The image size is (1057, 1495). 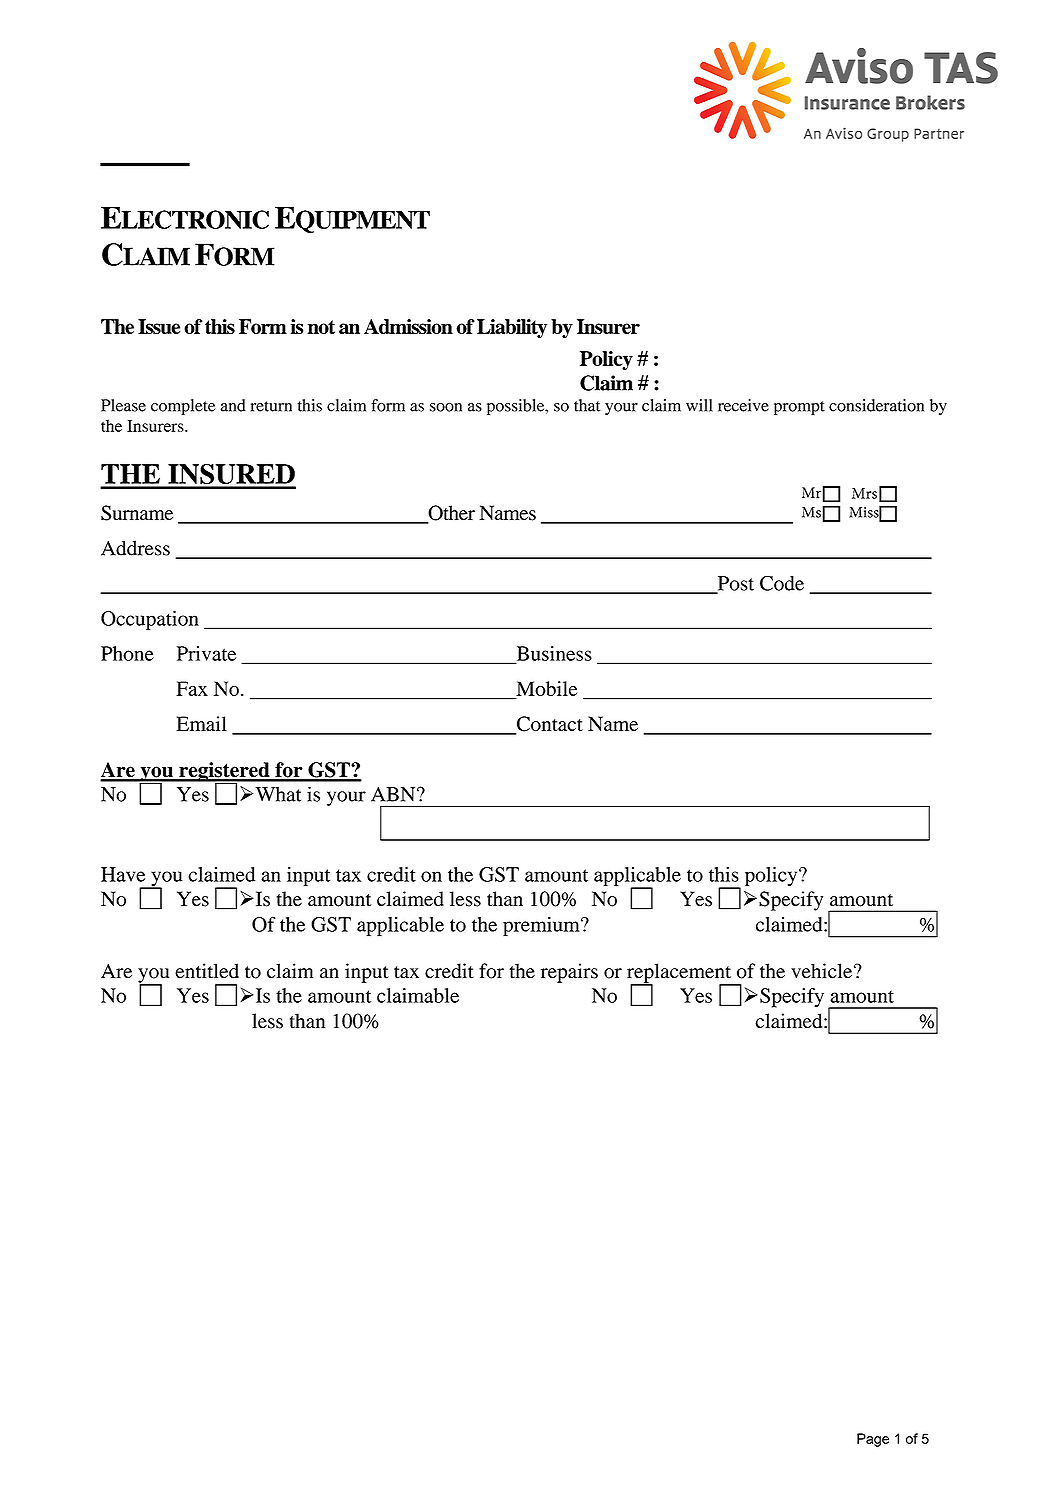 I want to click on Liability, so click(x=512, y=328).
